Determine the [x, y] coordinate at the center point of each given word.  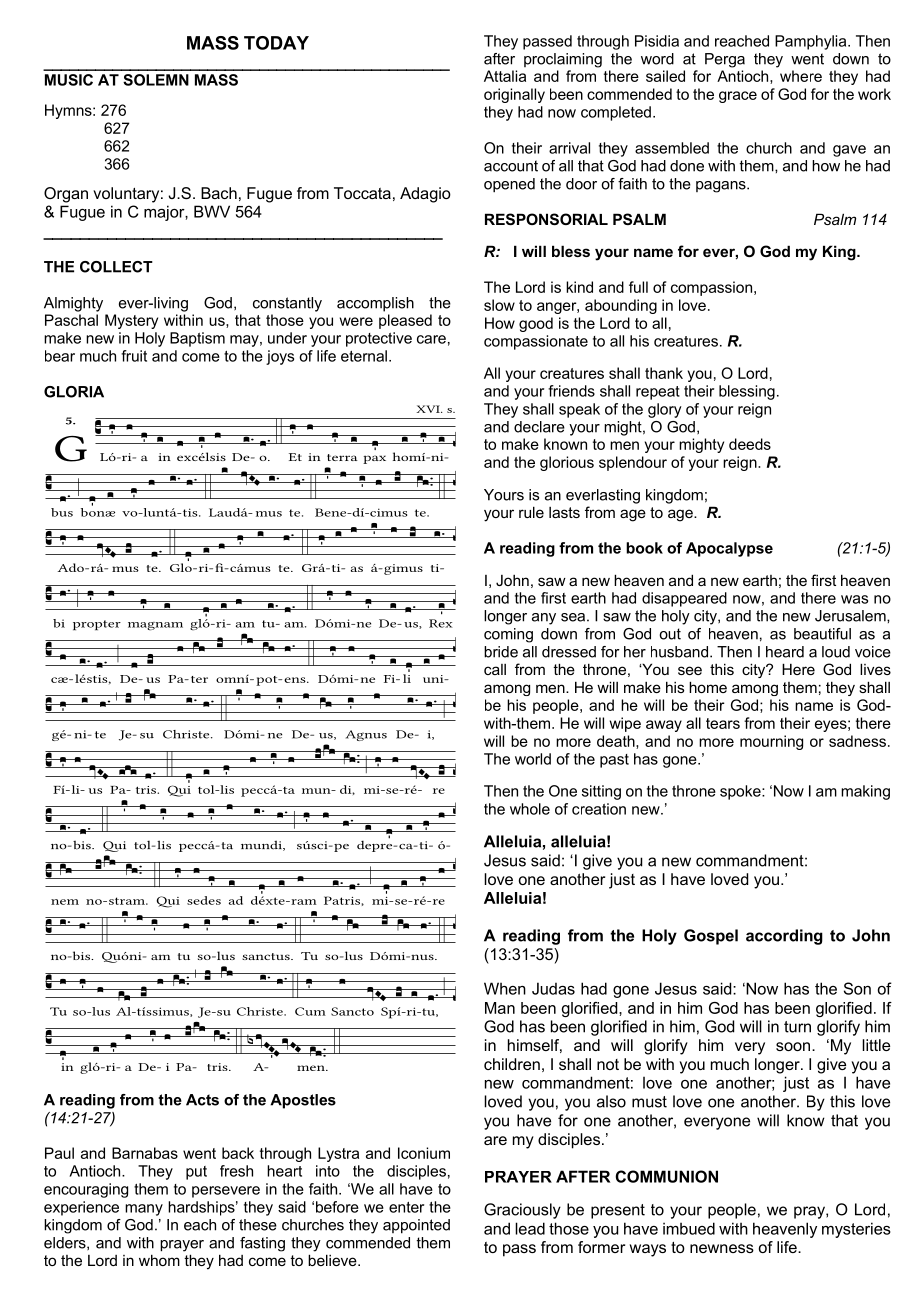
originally [514, 95]
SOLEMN [156, 80]
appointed [416, 1226]
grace [738, 97]
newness [722, 1248]
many [144, 1210]
